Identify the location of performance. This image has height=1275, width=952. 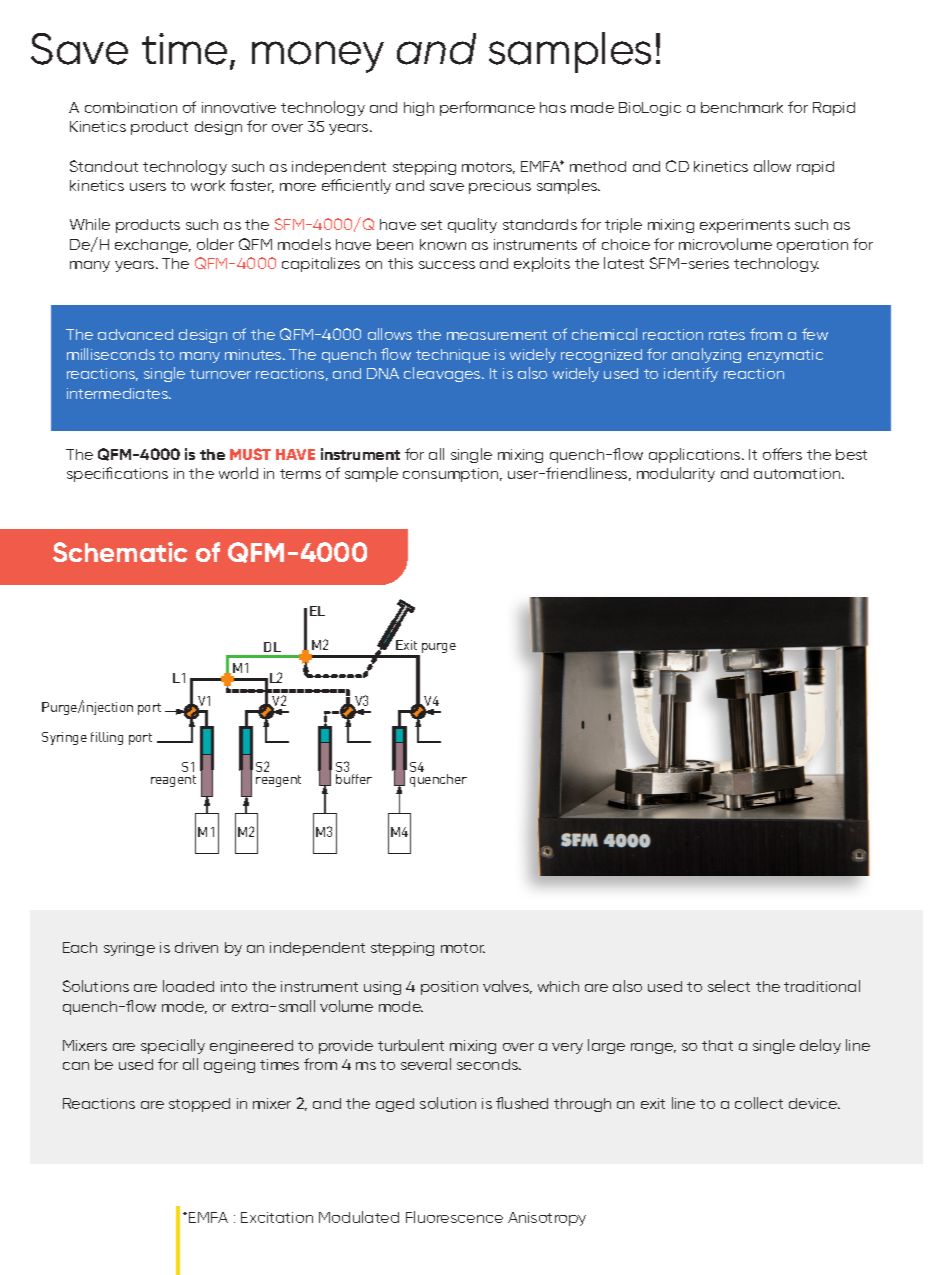
(487, 108).
